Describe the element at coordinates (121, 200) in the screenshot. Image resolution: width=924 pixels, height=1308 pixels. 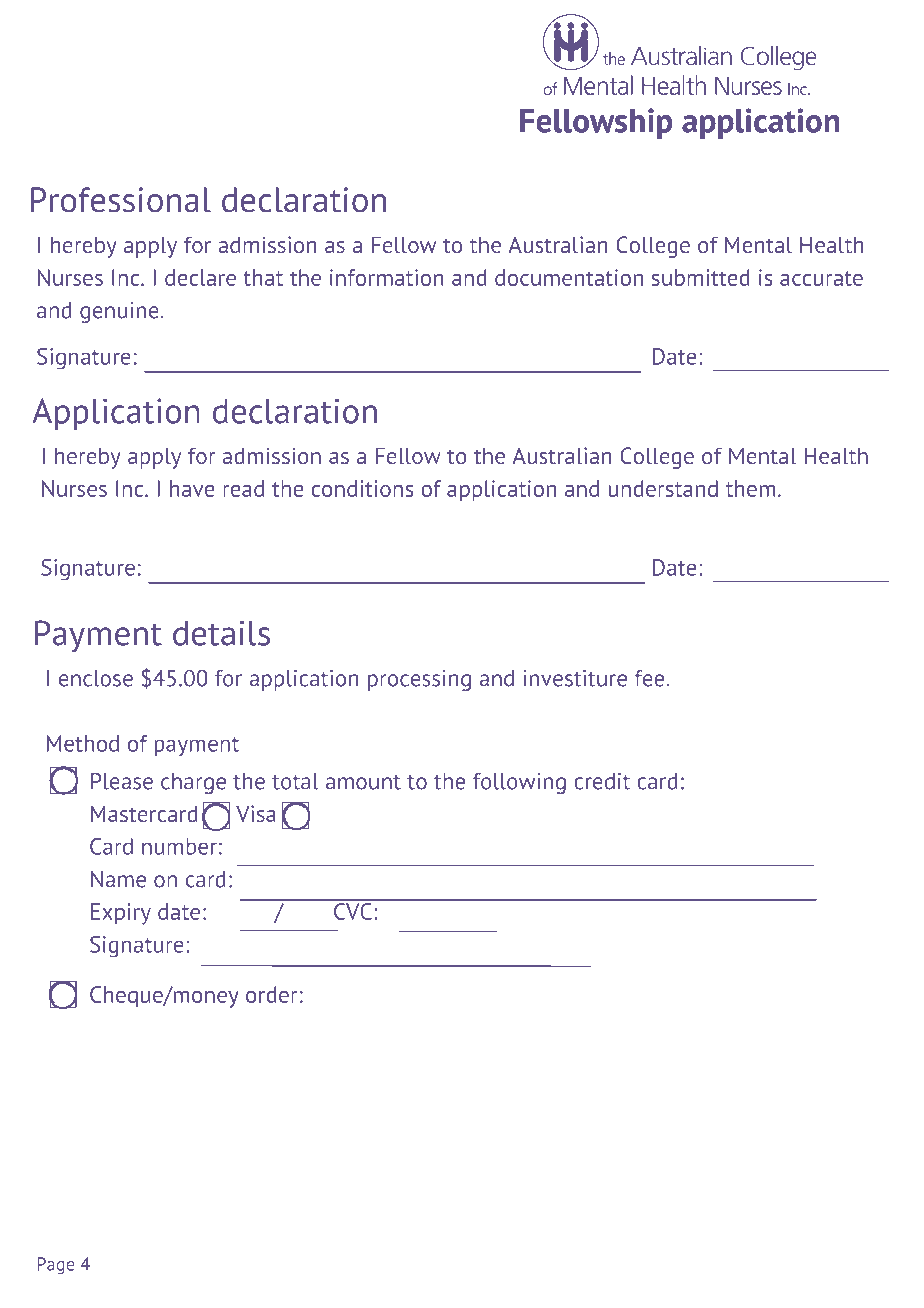
I see `Professional` at that location.
